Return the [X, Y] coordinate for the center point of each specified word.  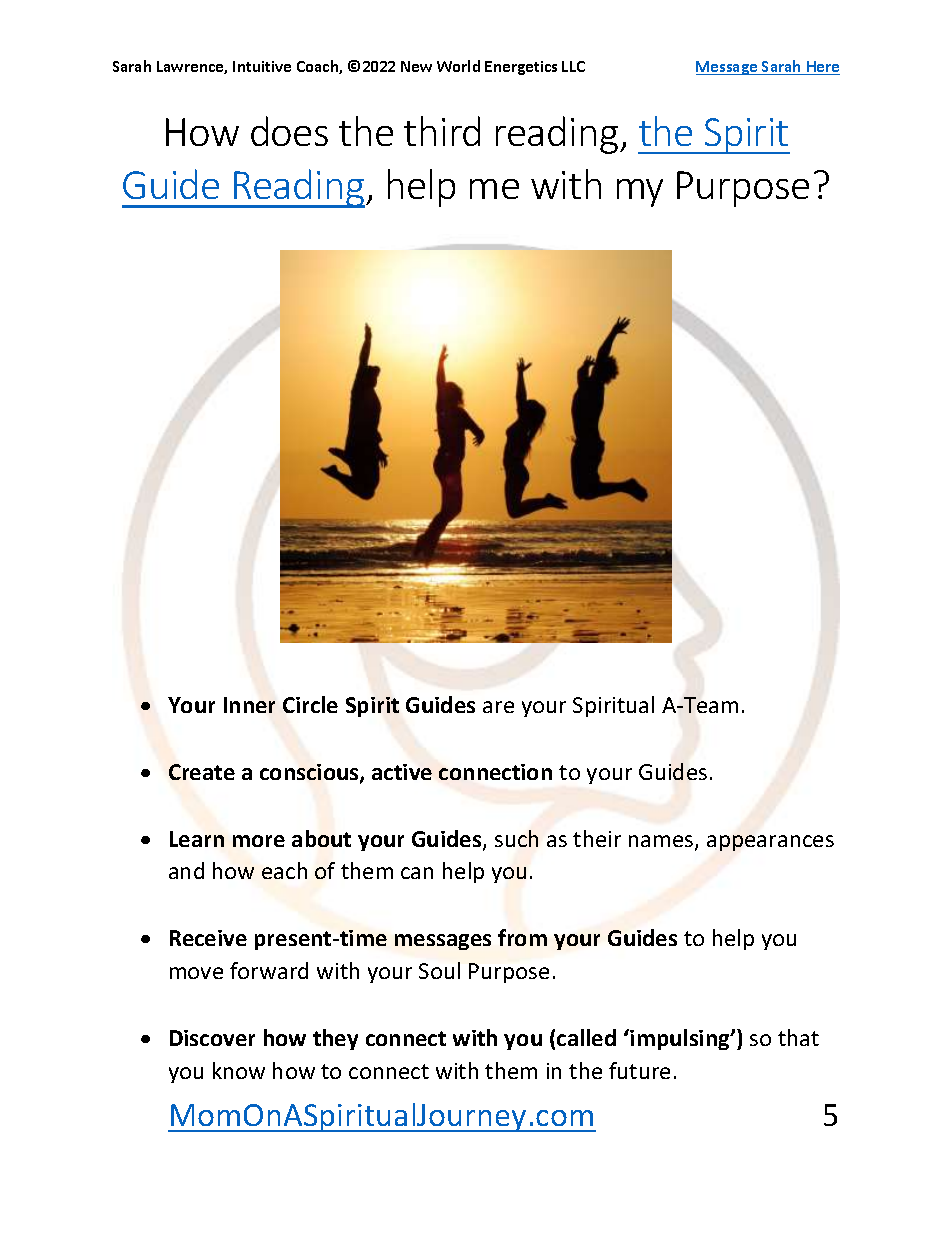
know [239, 1070]
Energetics [521, 68]
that [798, 1037]
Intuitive [262, 66]
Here [822, 68]
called [586, 1037]
